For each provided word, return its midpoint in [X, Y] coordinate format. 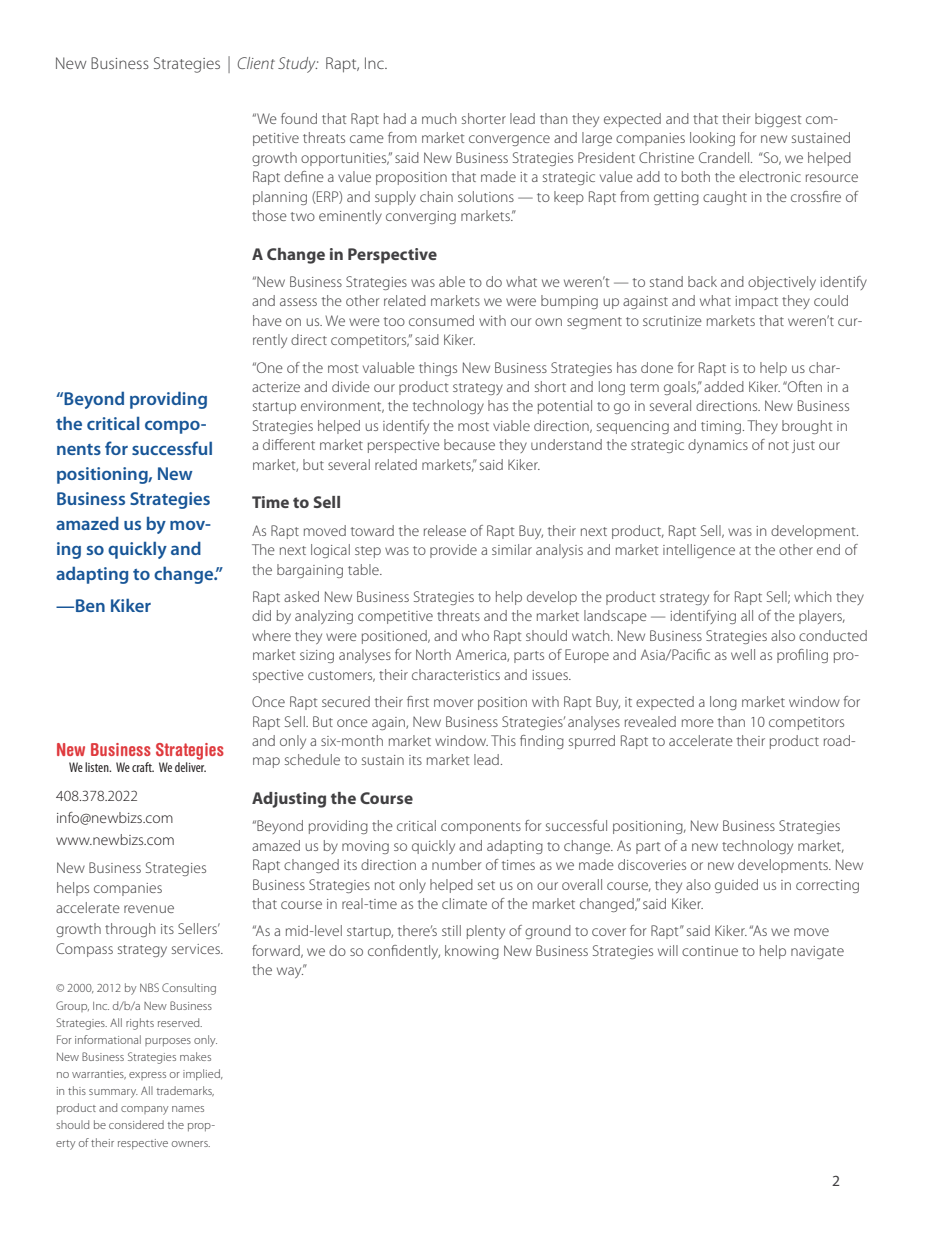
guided [736, 886]
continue [710, 951]
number [457, 864]
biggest [778, 120]
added [724, 386]
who [475, 635]
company [144, 1110]
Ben [90, 605]
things [438, 369]
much [439, 118]
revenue [149, 909]
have [267, 320]
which [812, 596]
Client [256, 63]
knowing [472, 952]
